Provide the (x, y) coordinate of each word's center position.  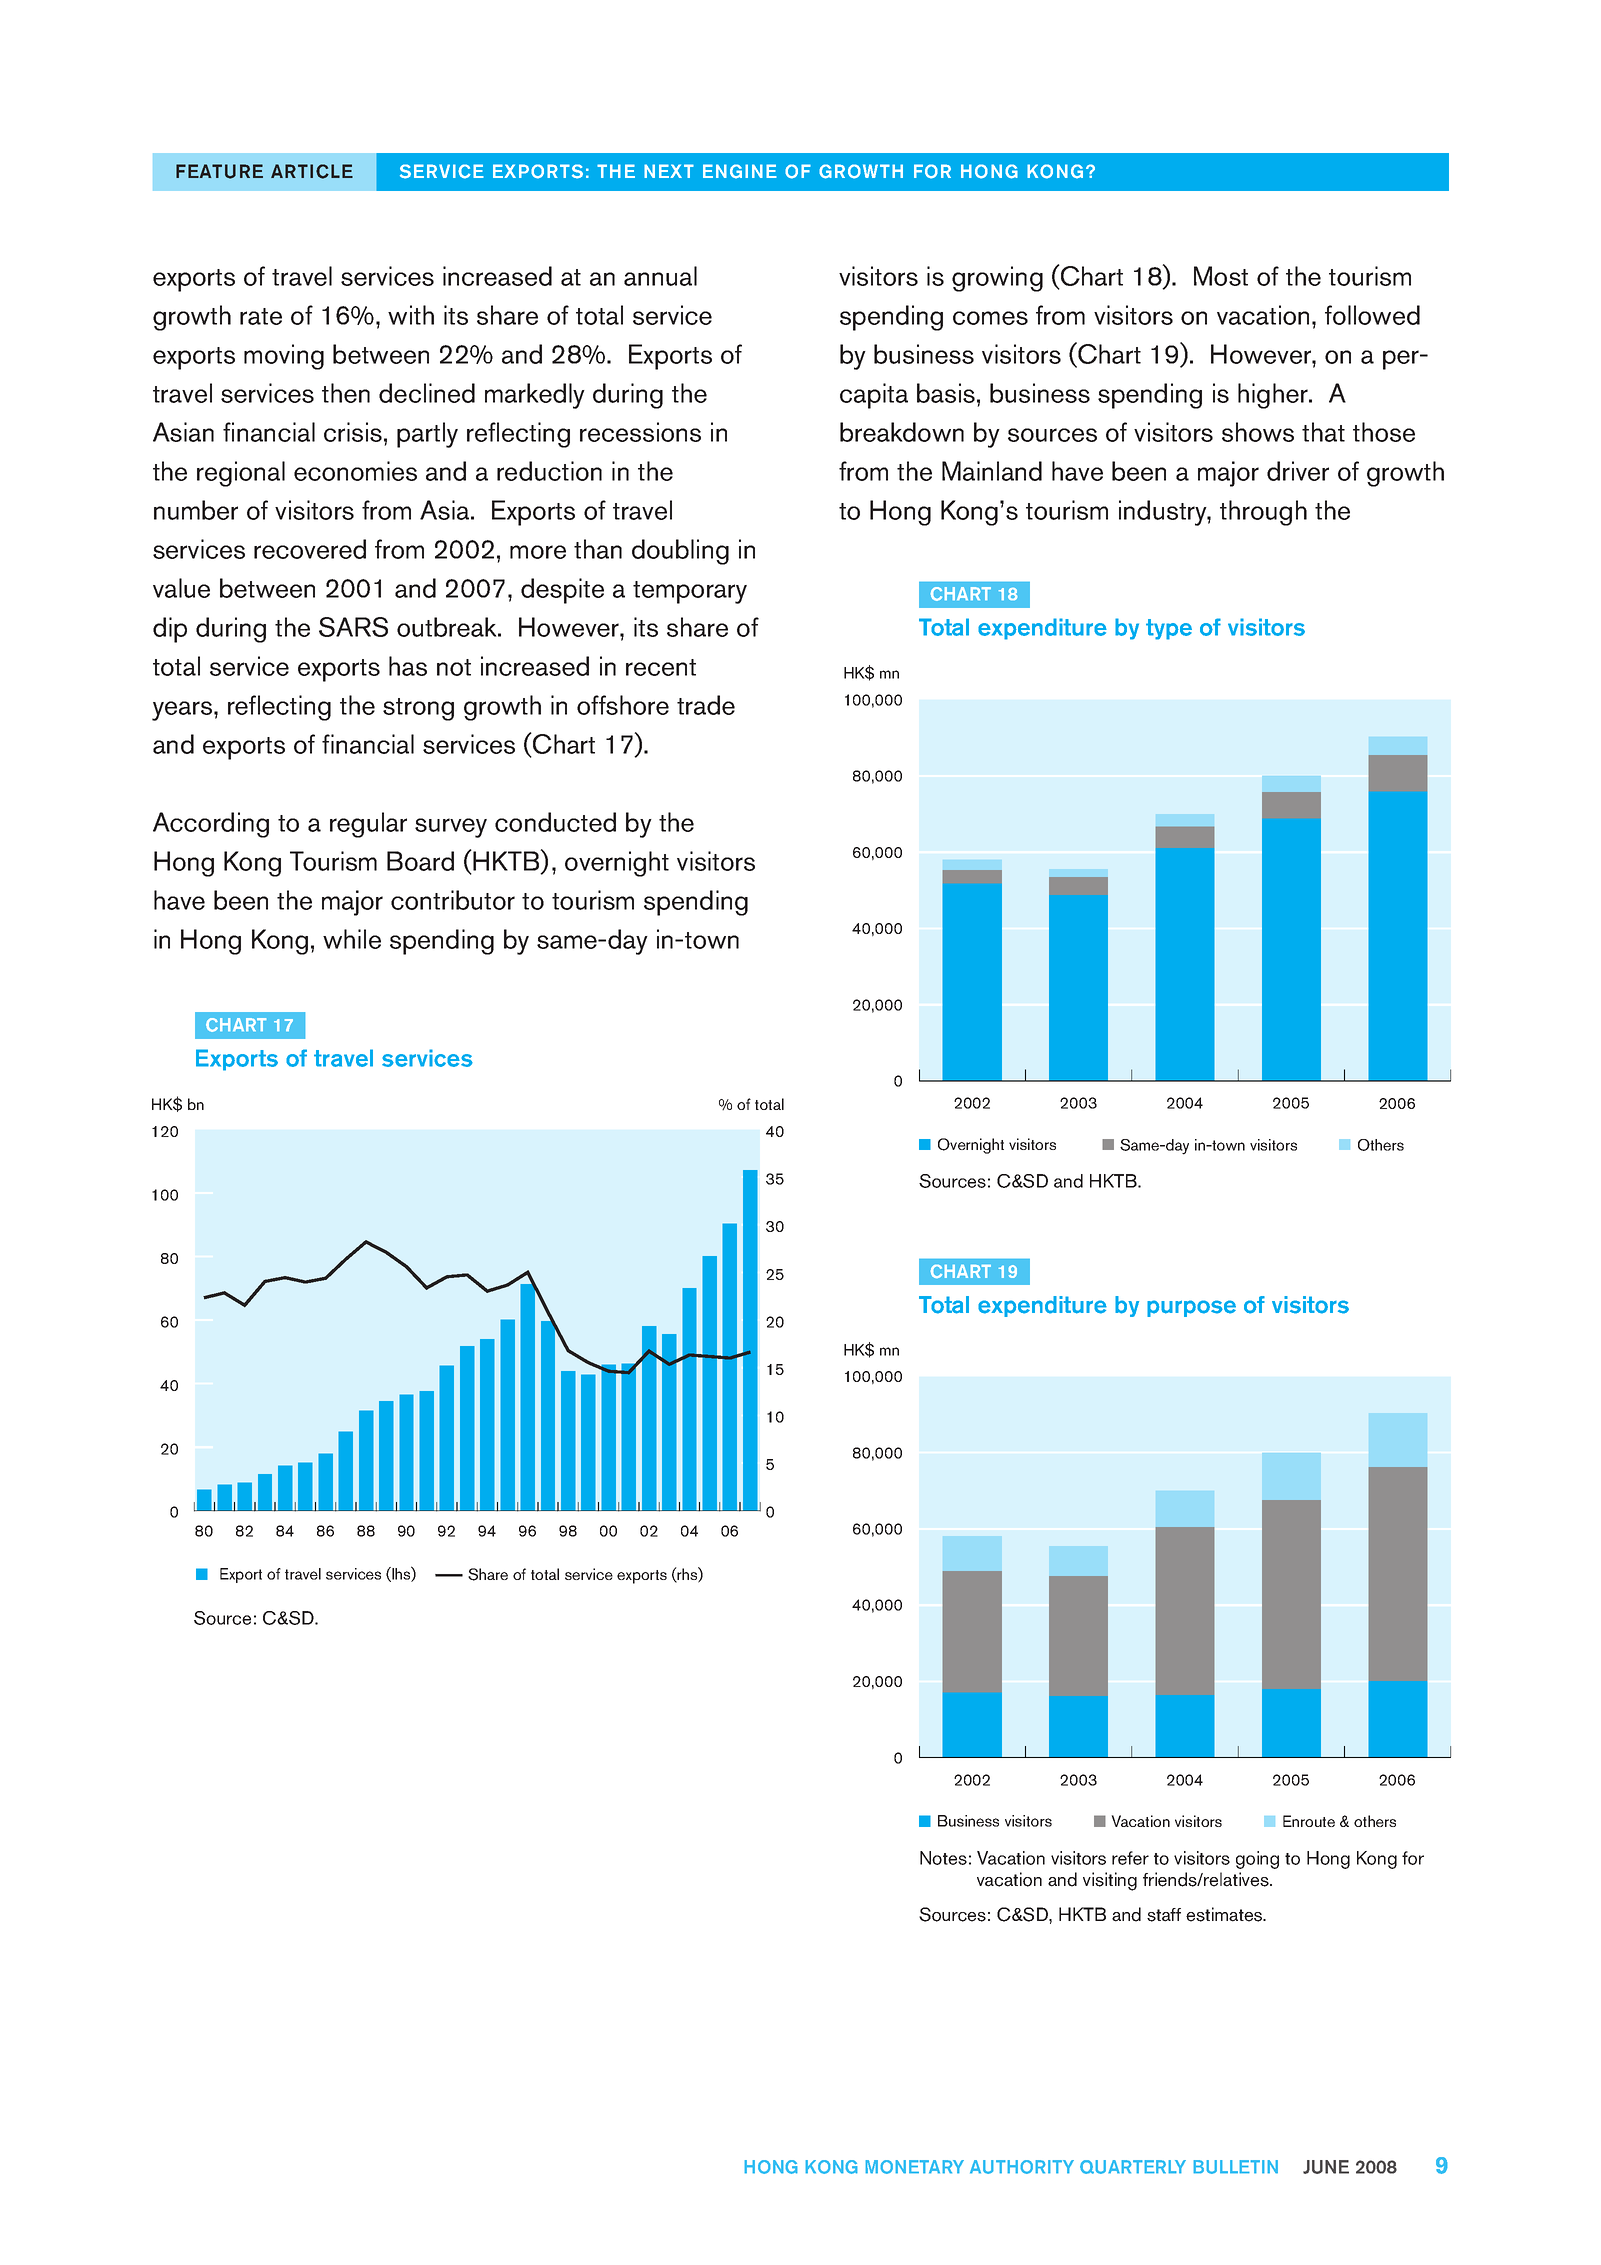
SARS (353, 627)
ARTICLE (312, 171)
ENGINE (740, 171)
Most (1221, 276)
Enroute (1309, 1821)
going (1257, 1860)
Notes (943, 1858)
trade (706, 705)
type (1169, 629)
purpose (1191, 1308)
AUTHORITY (1022, 2167)
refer (1130, 1858)
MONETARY (914, 2167)
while (352, 939)
